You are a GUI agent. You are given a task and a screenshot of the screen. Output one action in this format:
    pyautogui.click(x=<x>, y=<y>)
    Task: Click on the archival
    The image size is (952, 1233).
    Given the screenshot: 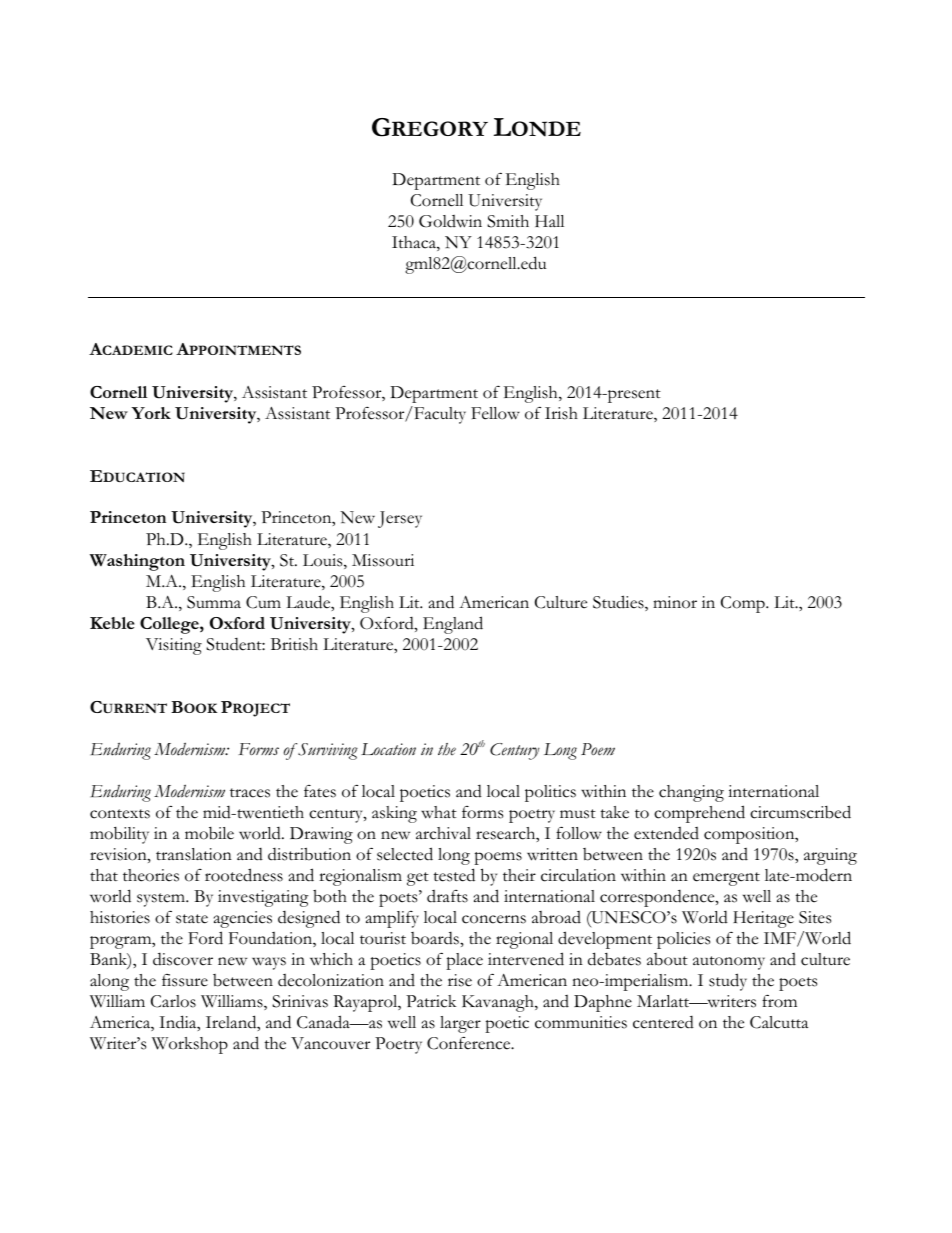 What is the action you would take?
    pyautogui.click(x=443, y=833)
